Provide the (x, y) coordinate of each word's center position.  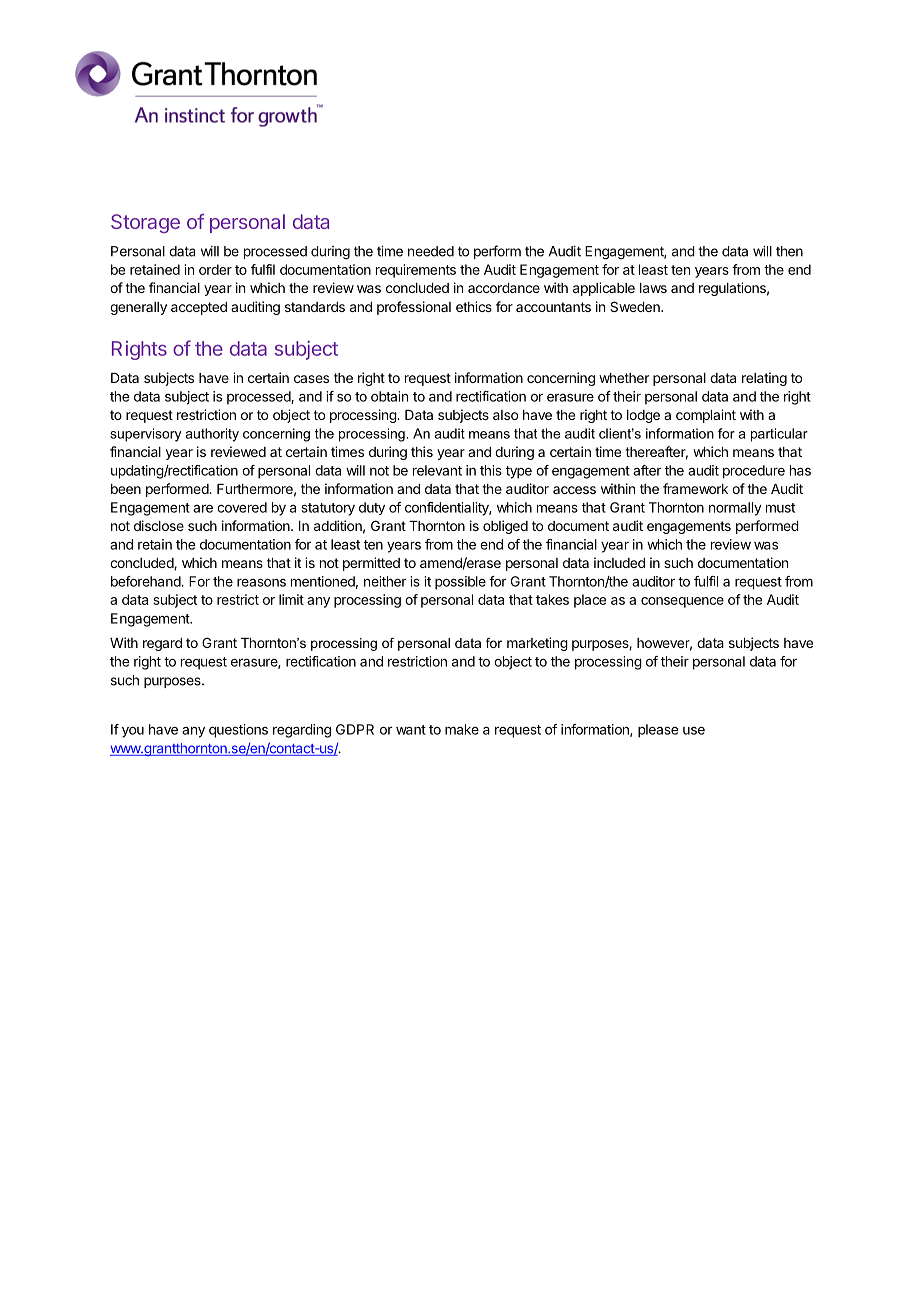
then (789, 251)
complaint (706, 416)
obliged (505, 527)
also (505, 415)
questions (238, 731)
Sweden (636, 306)
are (203, 508)
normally (735, 509)
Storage (145, 223)
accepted (199, 308)
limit (291, 599)
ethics (474, 306)
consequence (682, 602)
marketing (537, 644)
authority (212, 435)
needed (431, 251)
